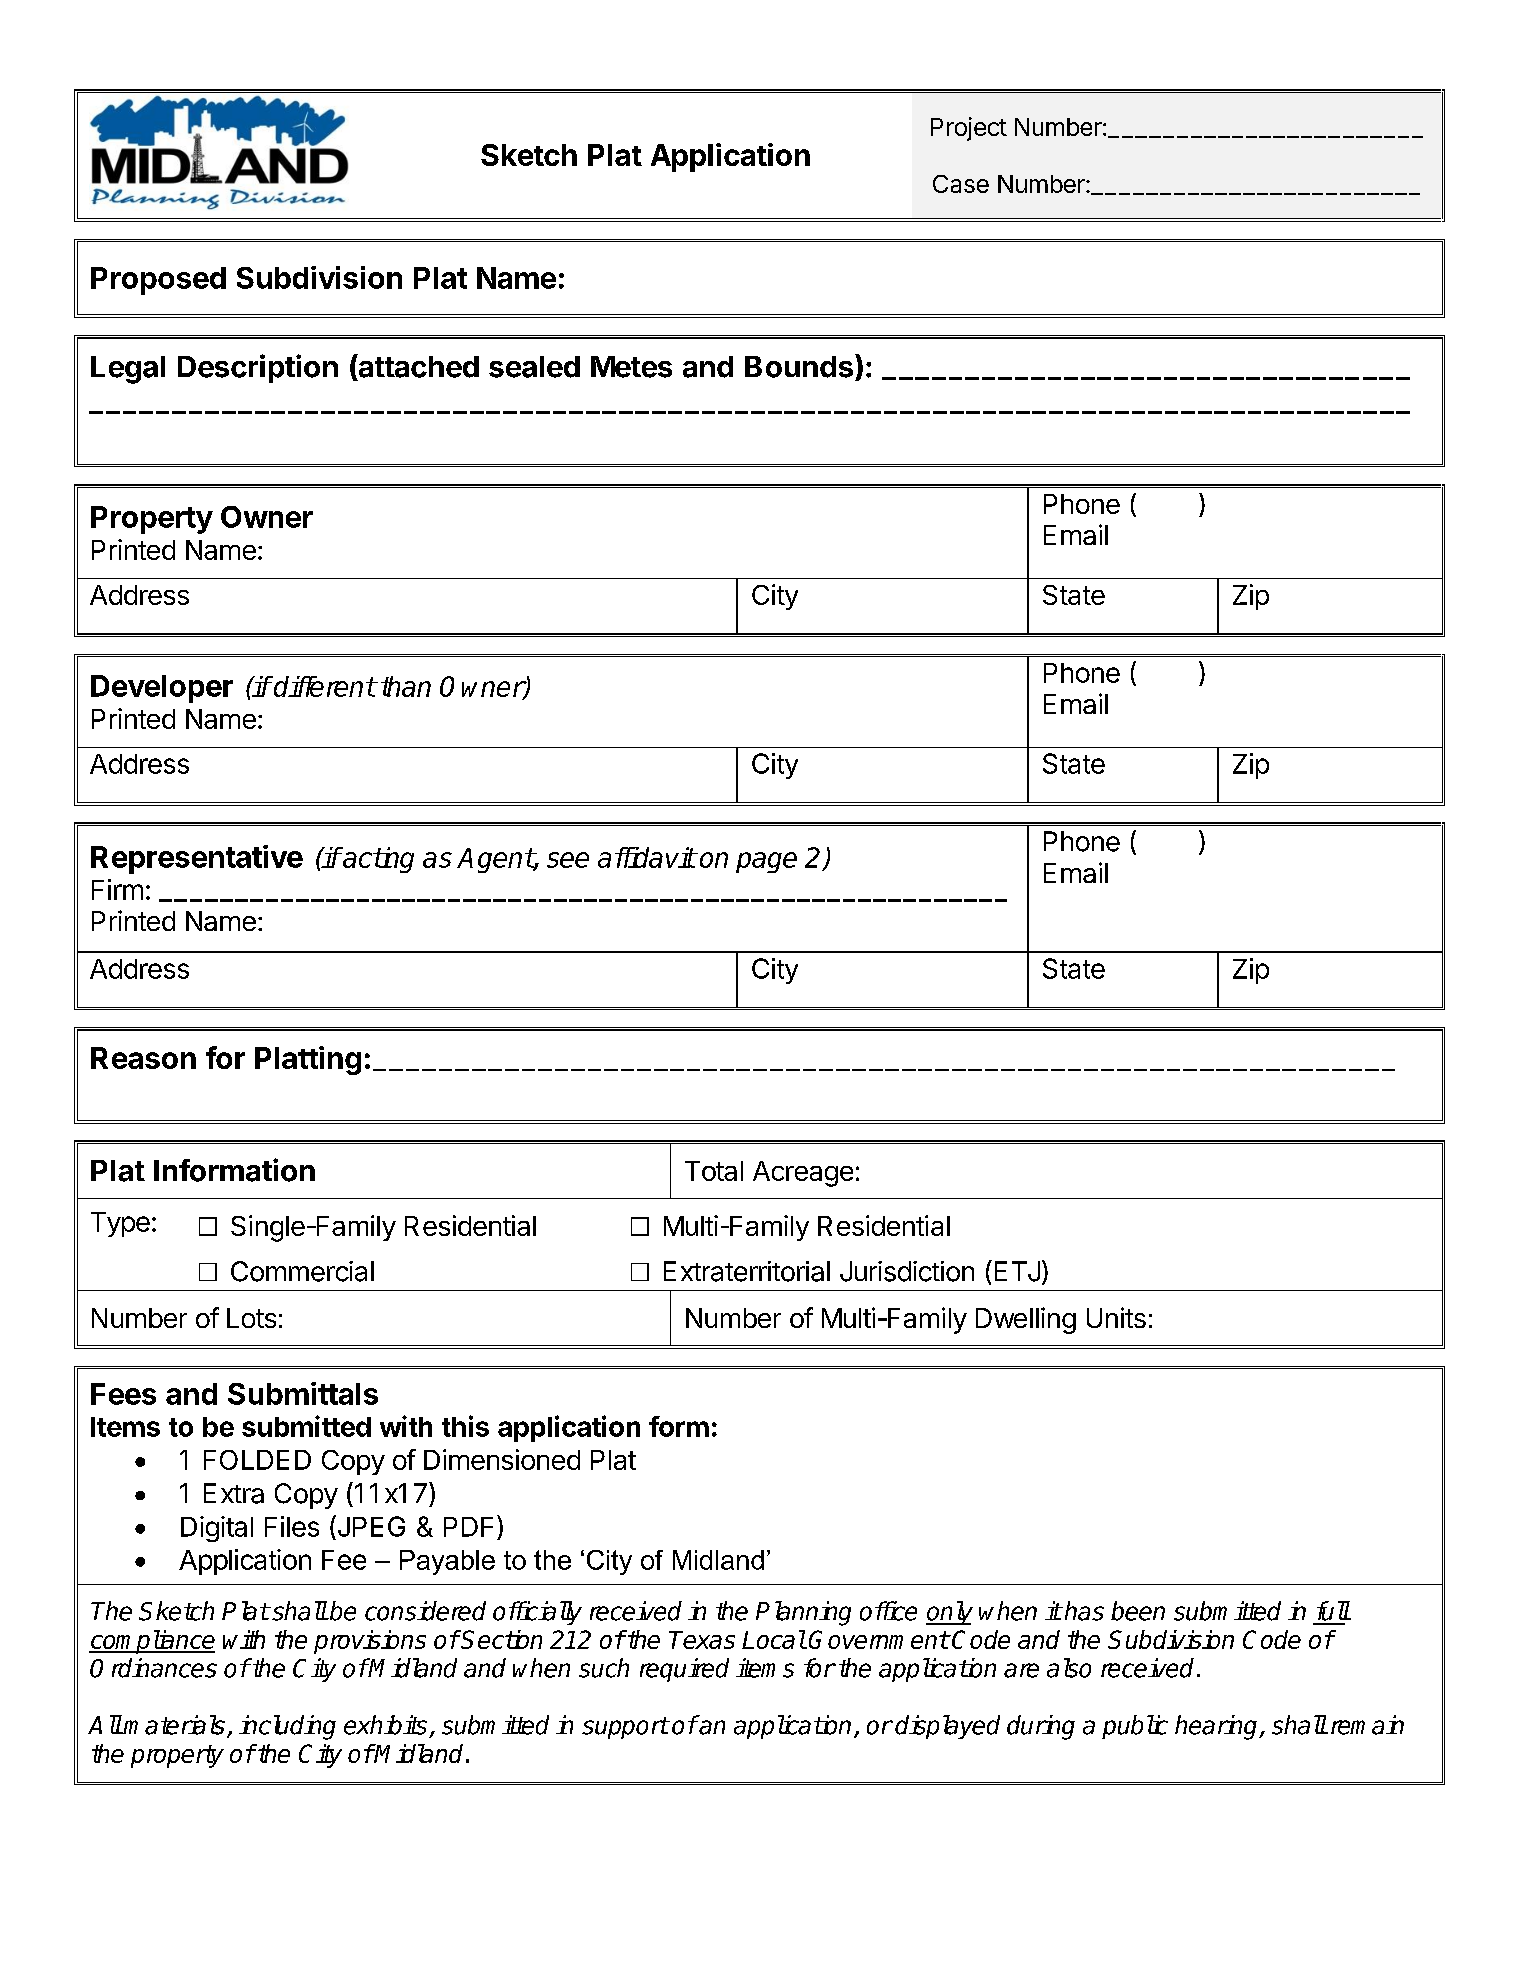 This document has height=1965, width=1519. What do you see at coordinates (302, 1271) in the document?
I see `Commercial` at bounding box center [302, 1271].
